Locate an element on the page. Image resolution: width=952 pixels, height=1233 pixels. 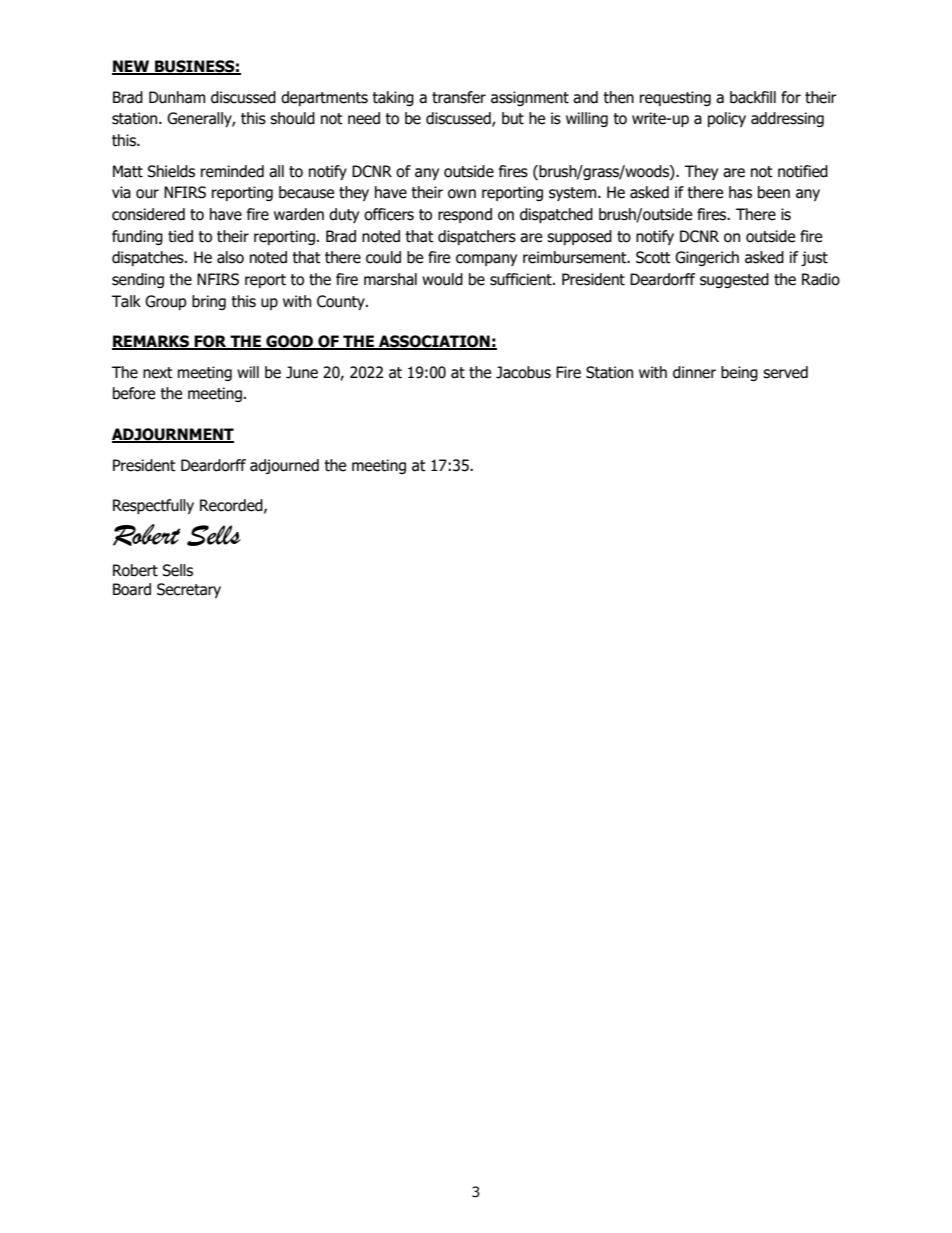
Secretary is located at coordinates (189, 590).
